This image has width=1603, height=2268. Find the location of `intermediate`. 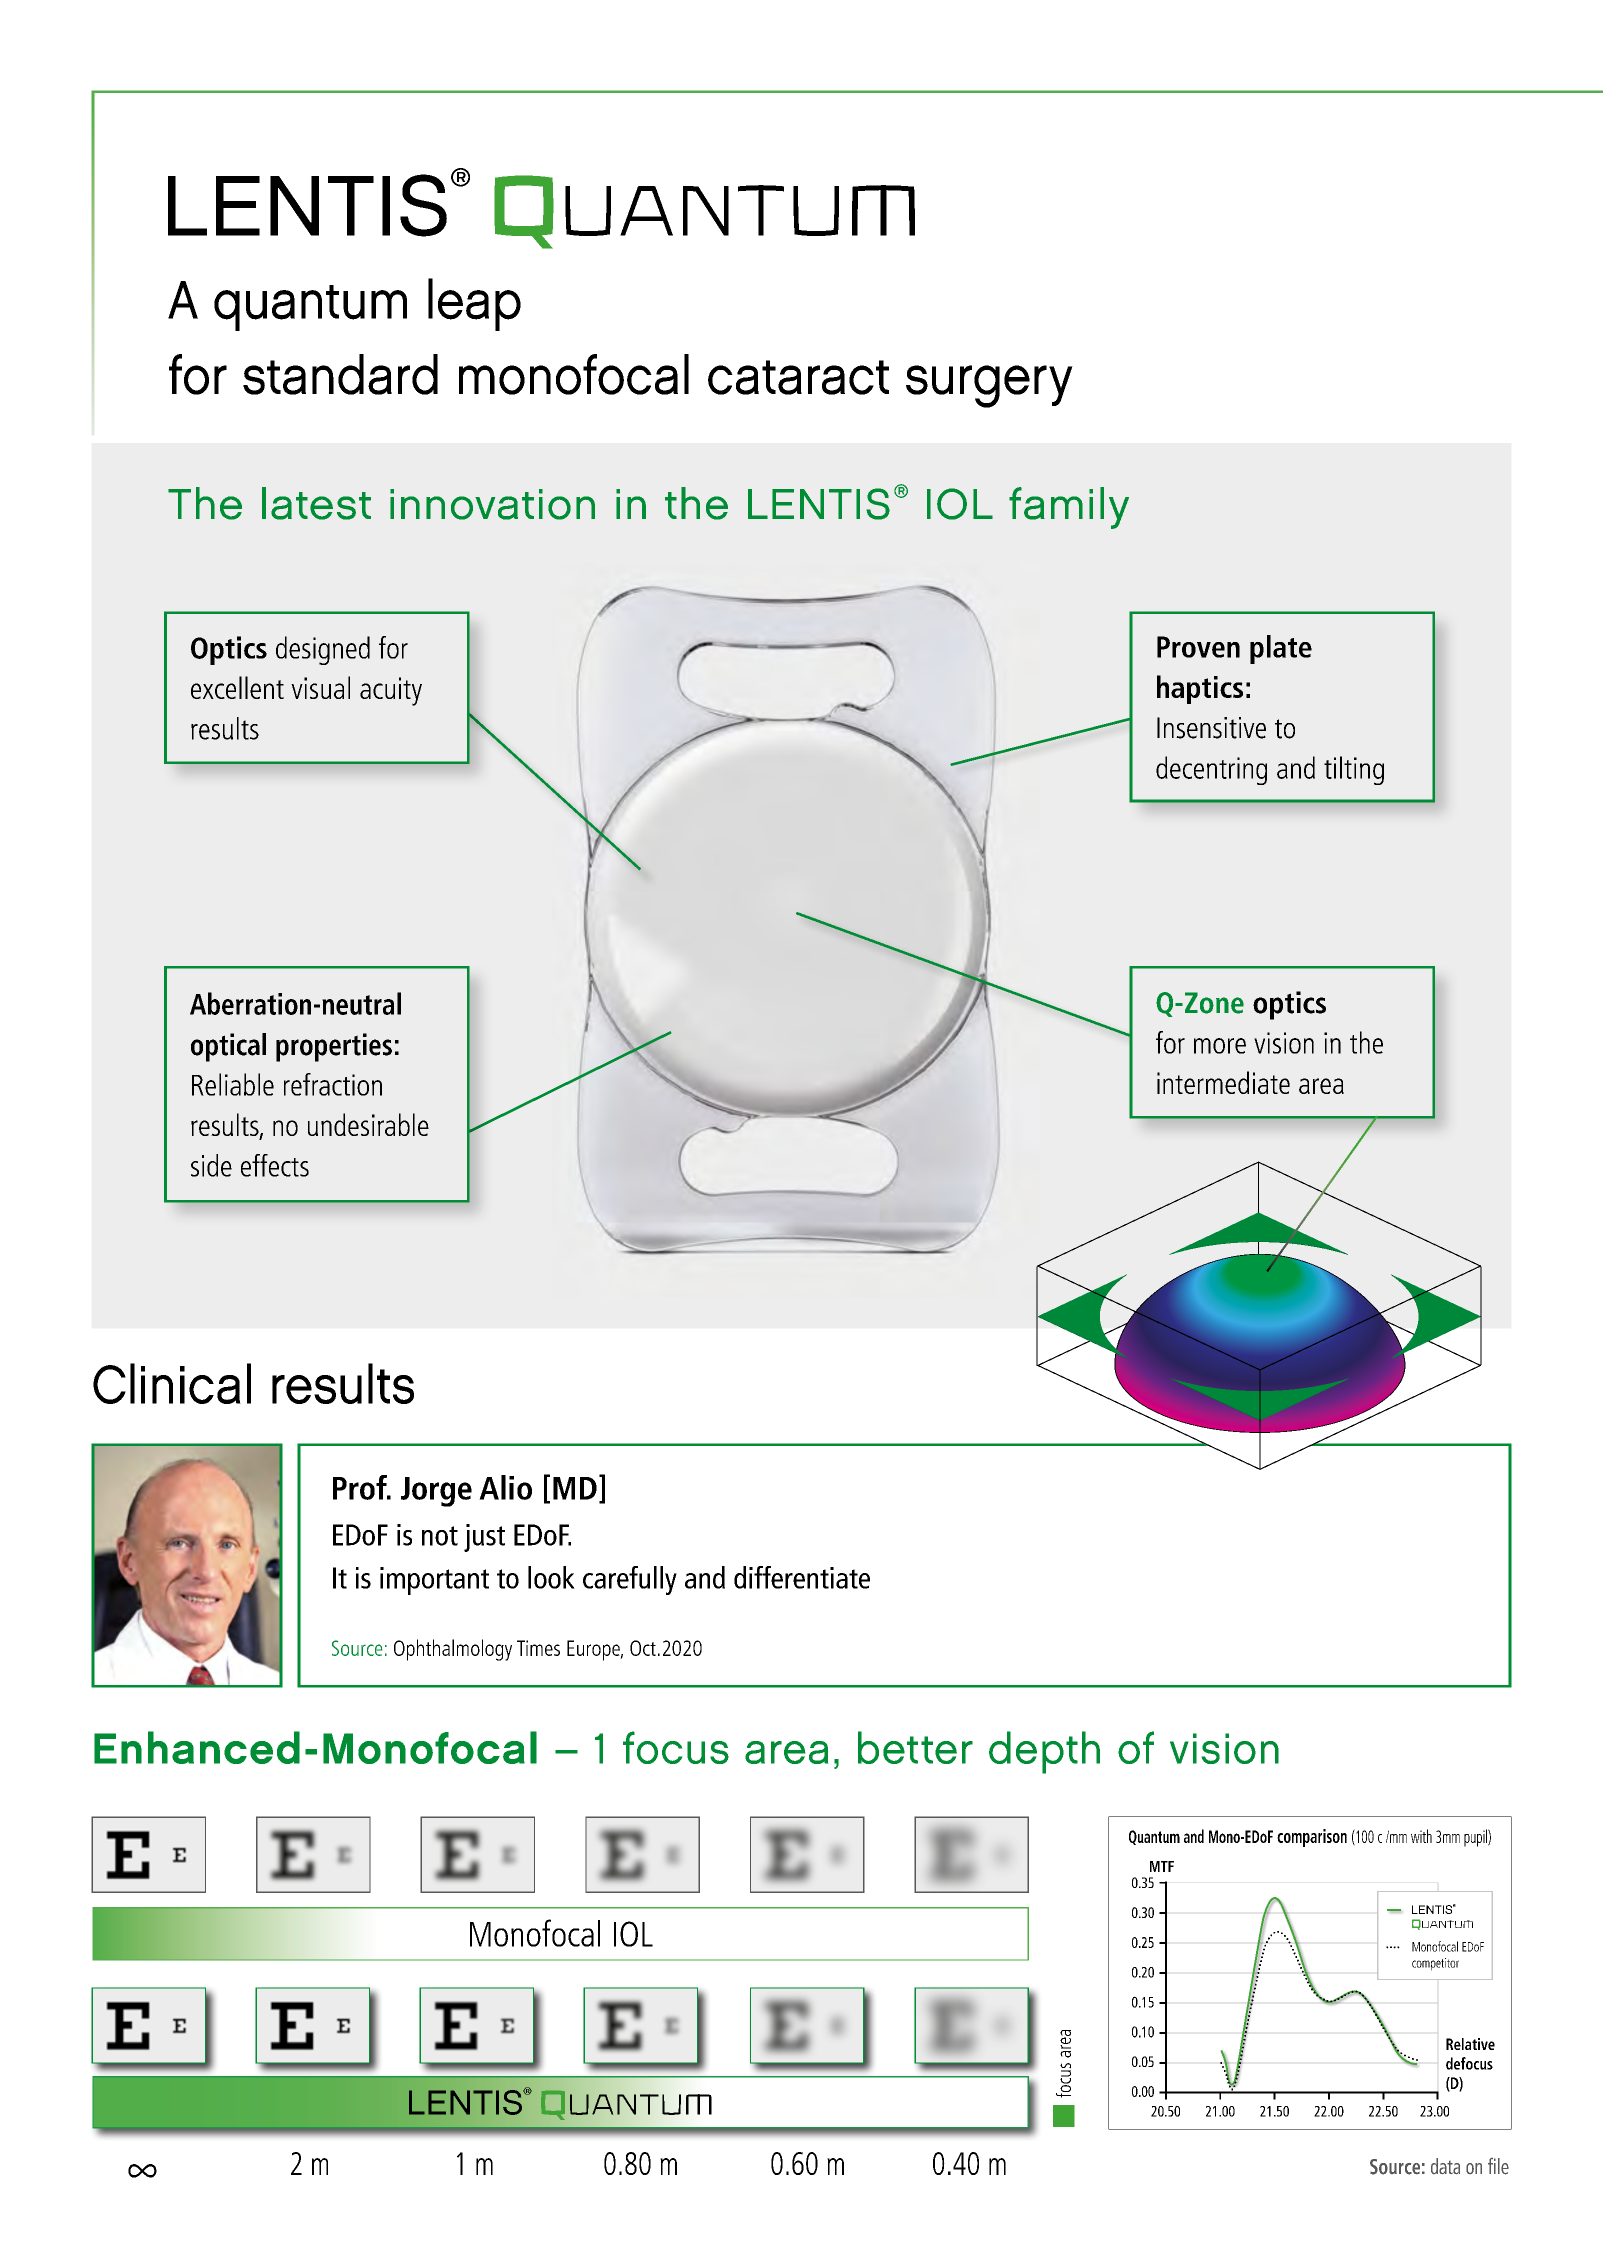

intermediate is located at coordinates (1223, 1082).
